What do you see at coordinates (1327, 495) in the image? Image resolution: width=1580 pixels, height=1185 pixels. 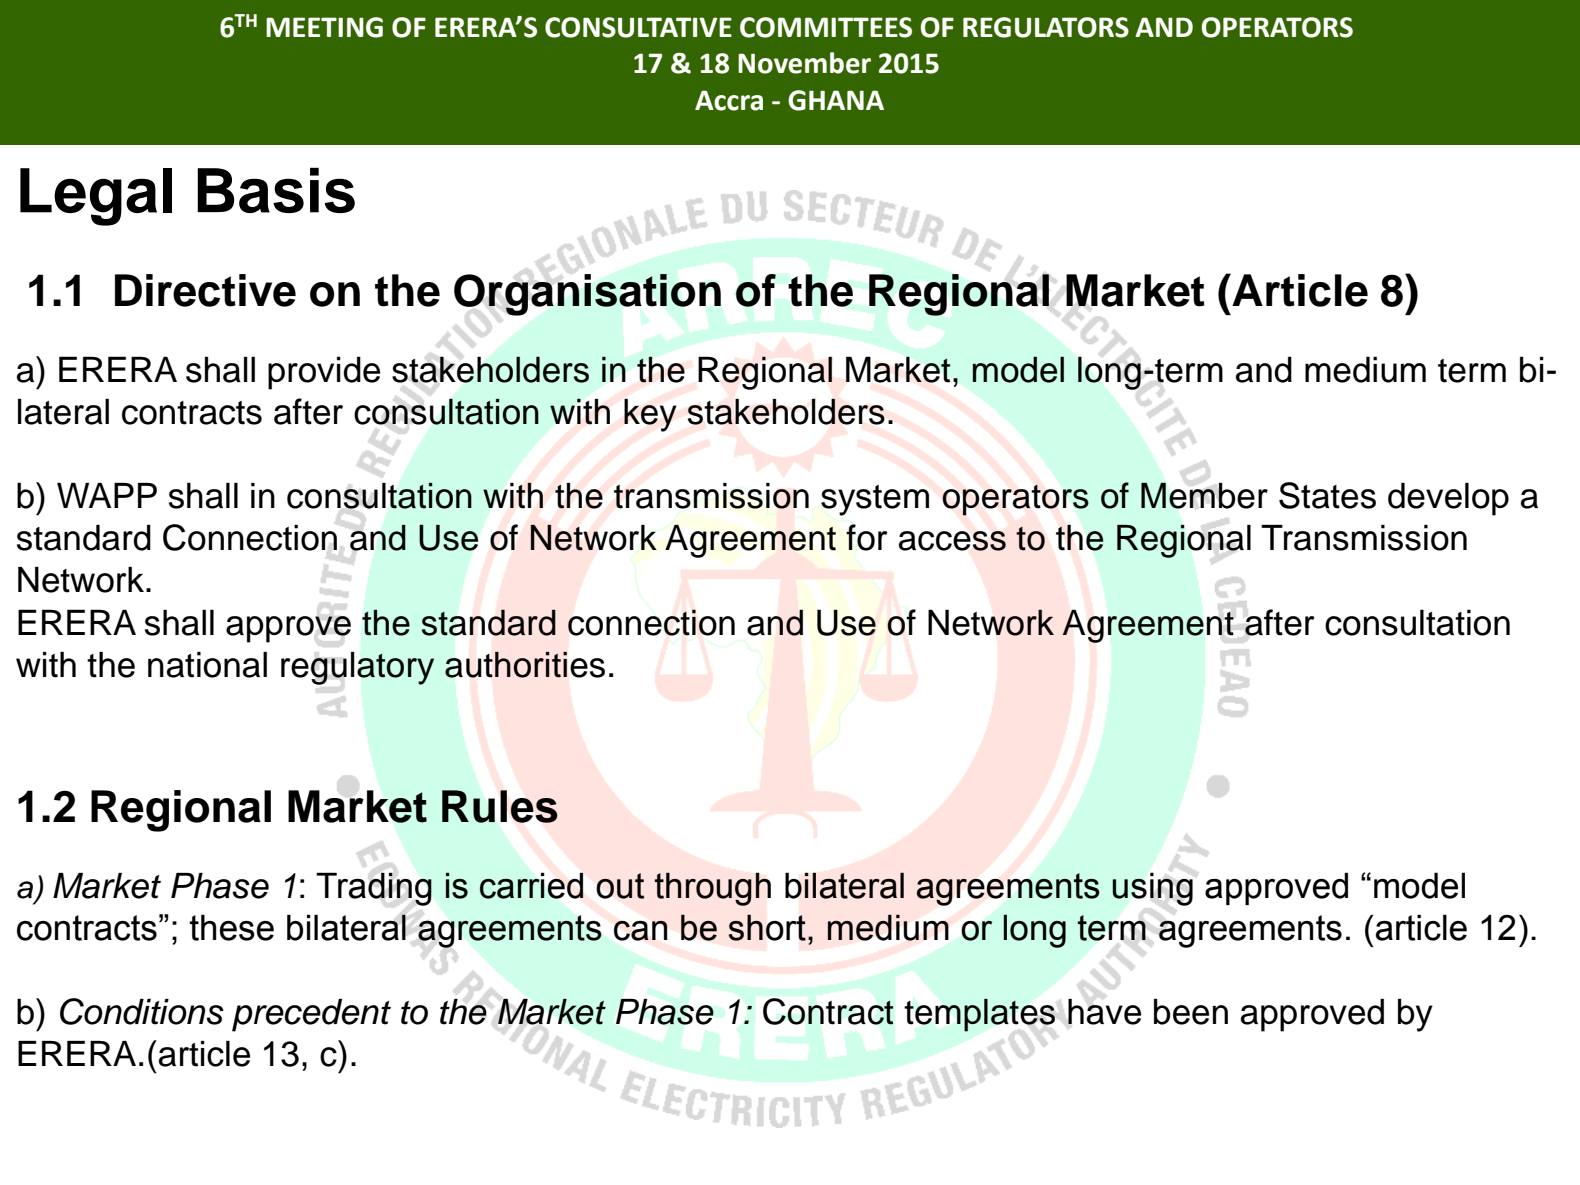 I see `States` at bounding box center [1327, 495].
